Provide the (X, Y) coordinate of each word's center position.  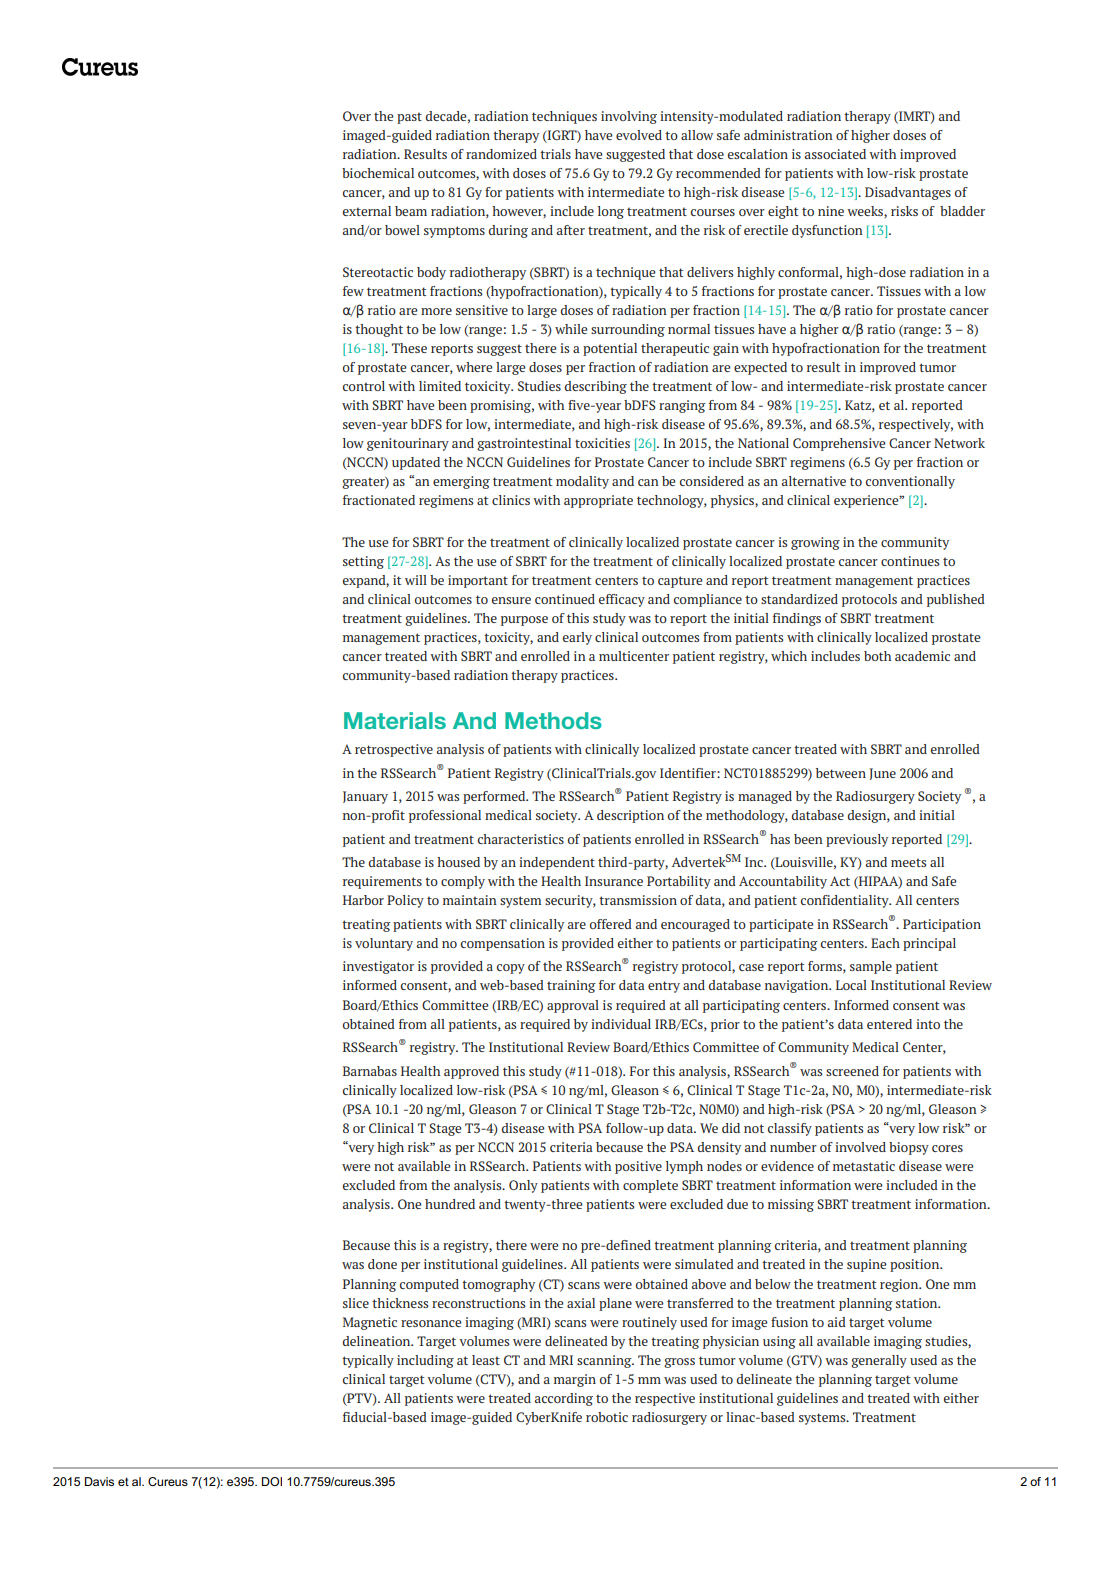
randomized (501, 154)
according (564, 1399)
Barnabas (370, 1071)
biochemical (378, 173)
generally (879, 1361)
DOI (272, 1481)
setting (363, 562)
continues (910, 561)
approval (573, 1006)
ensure (511, 600)
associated (835, 154)
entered (889, 1024)
